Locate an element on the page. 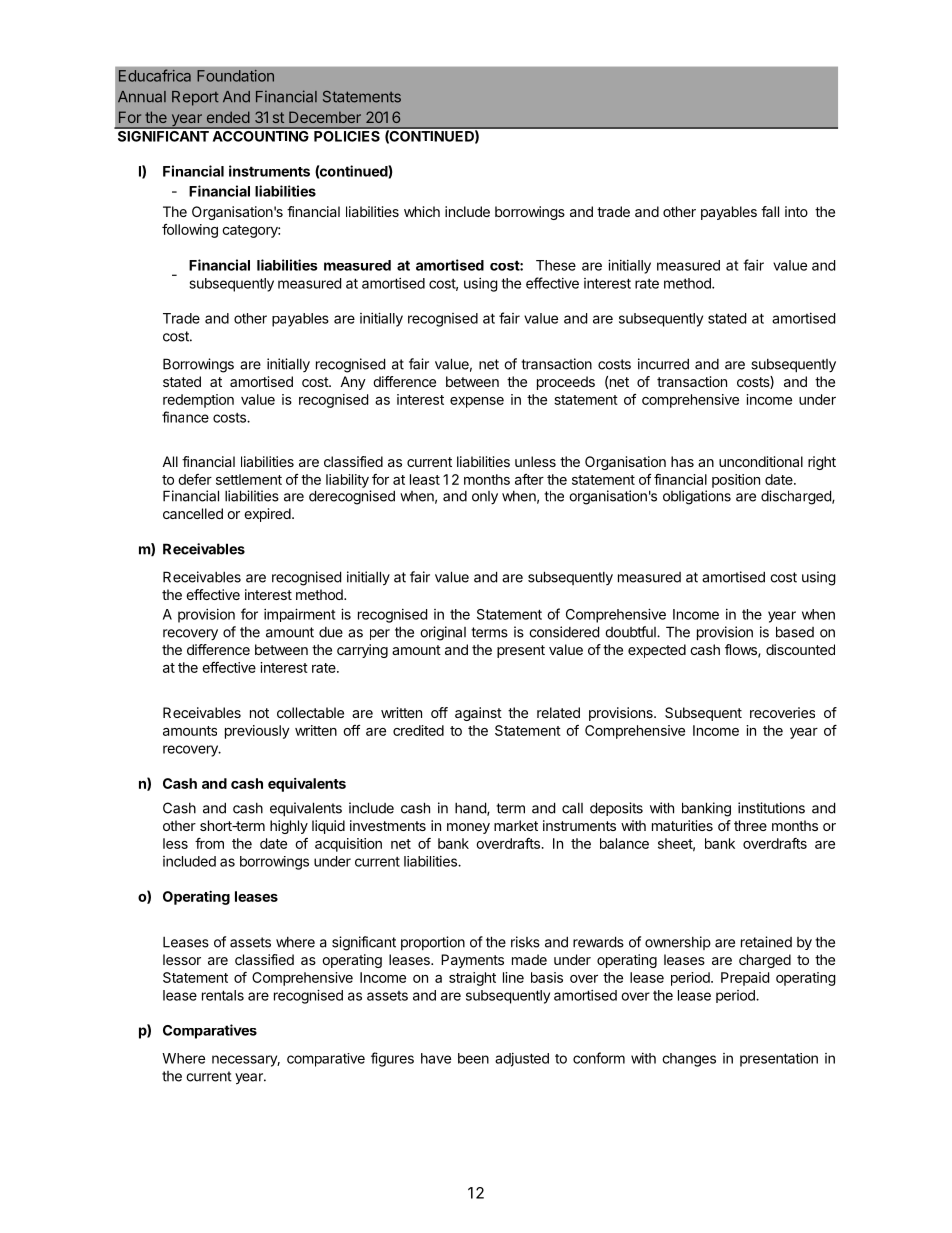 The height and width of the image is (1233, 952). expense is located at coordinates (477, 402).
